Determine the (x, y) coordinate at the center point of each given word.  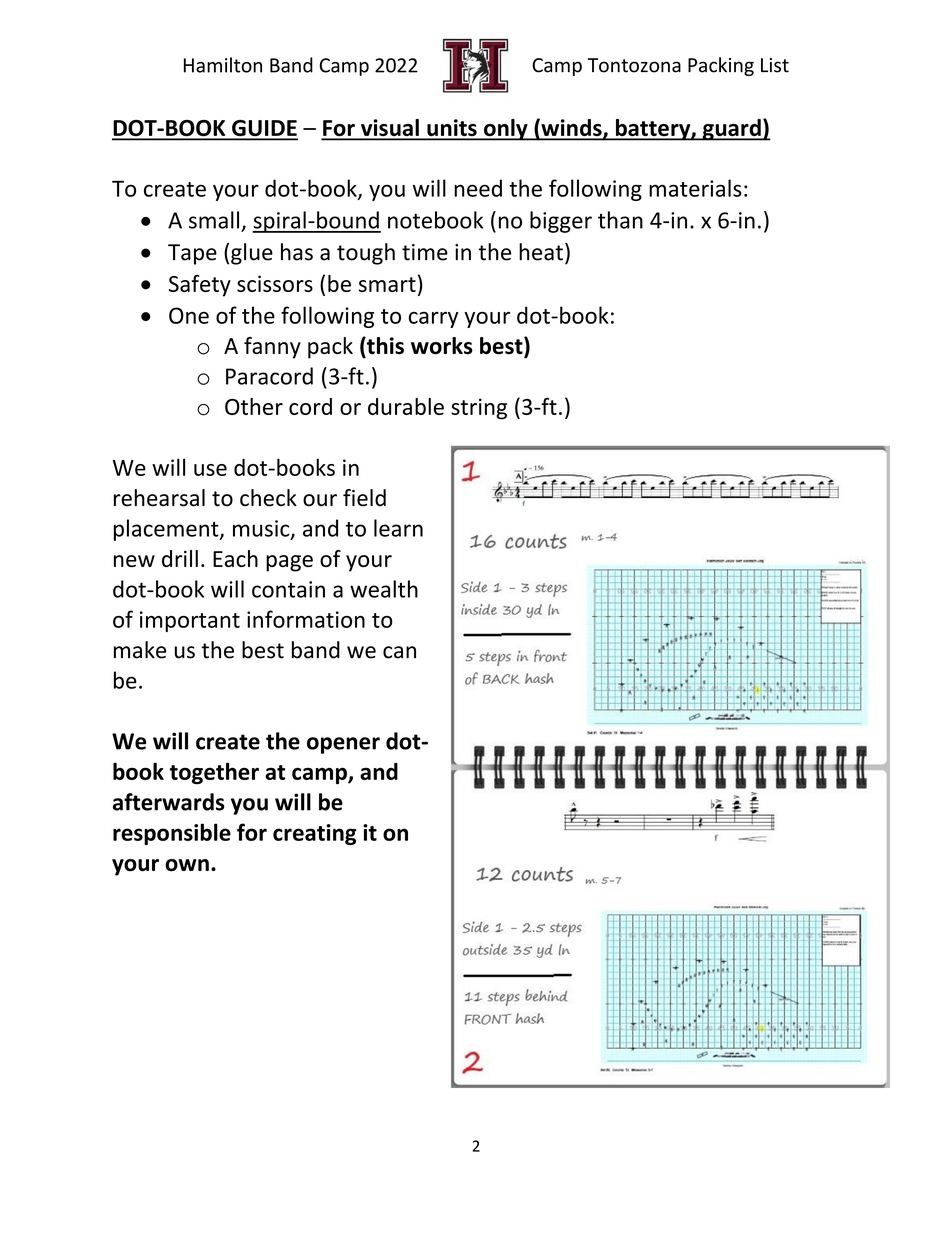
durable (406, 406)
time (425, 252)
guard (731, 130)
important (190, 621)
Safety (200, 286)
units (452, 129)
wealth (384, 589)
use (210, 470)
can (399, 652)
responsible (172, 834)
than (620, 220)
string (479, 409)
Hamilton (223, 65)
